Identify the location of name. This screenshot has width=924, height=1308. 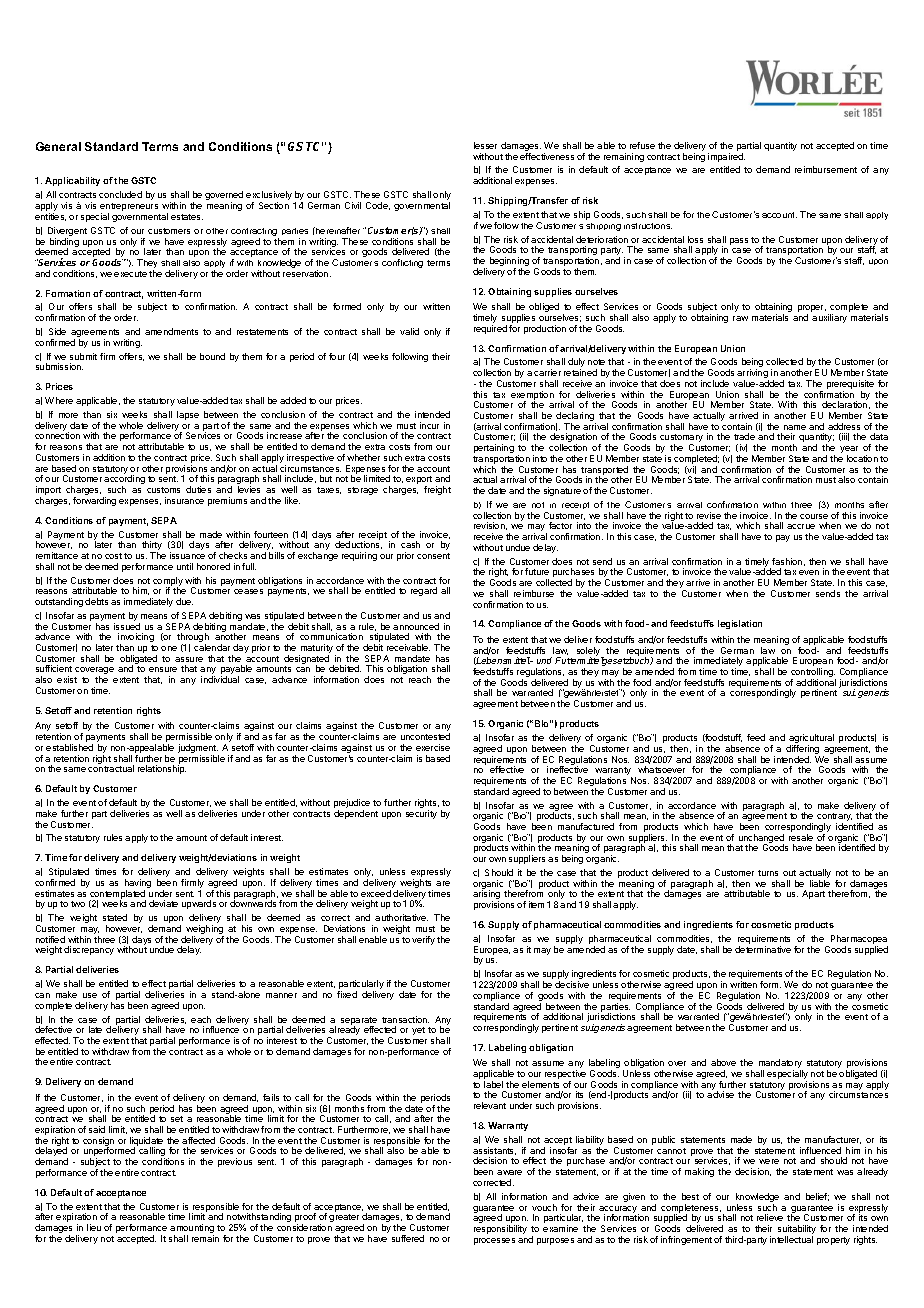
(795, 427).
